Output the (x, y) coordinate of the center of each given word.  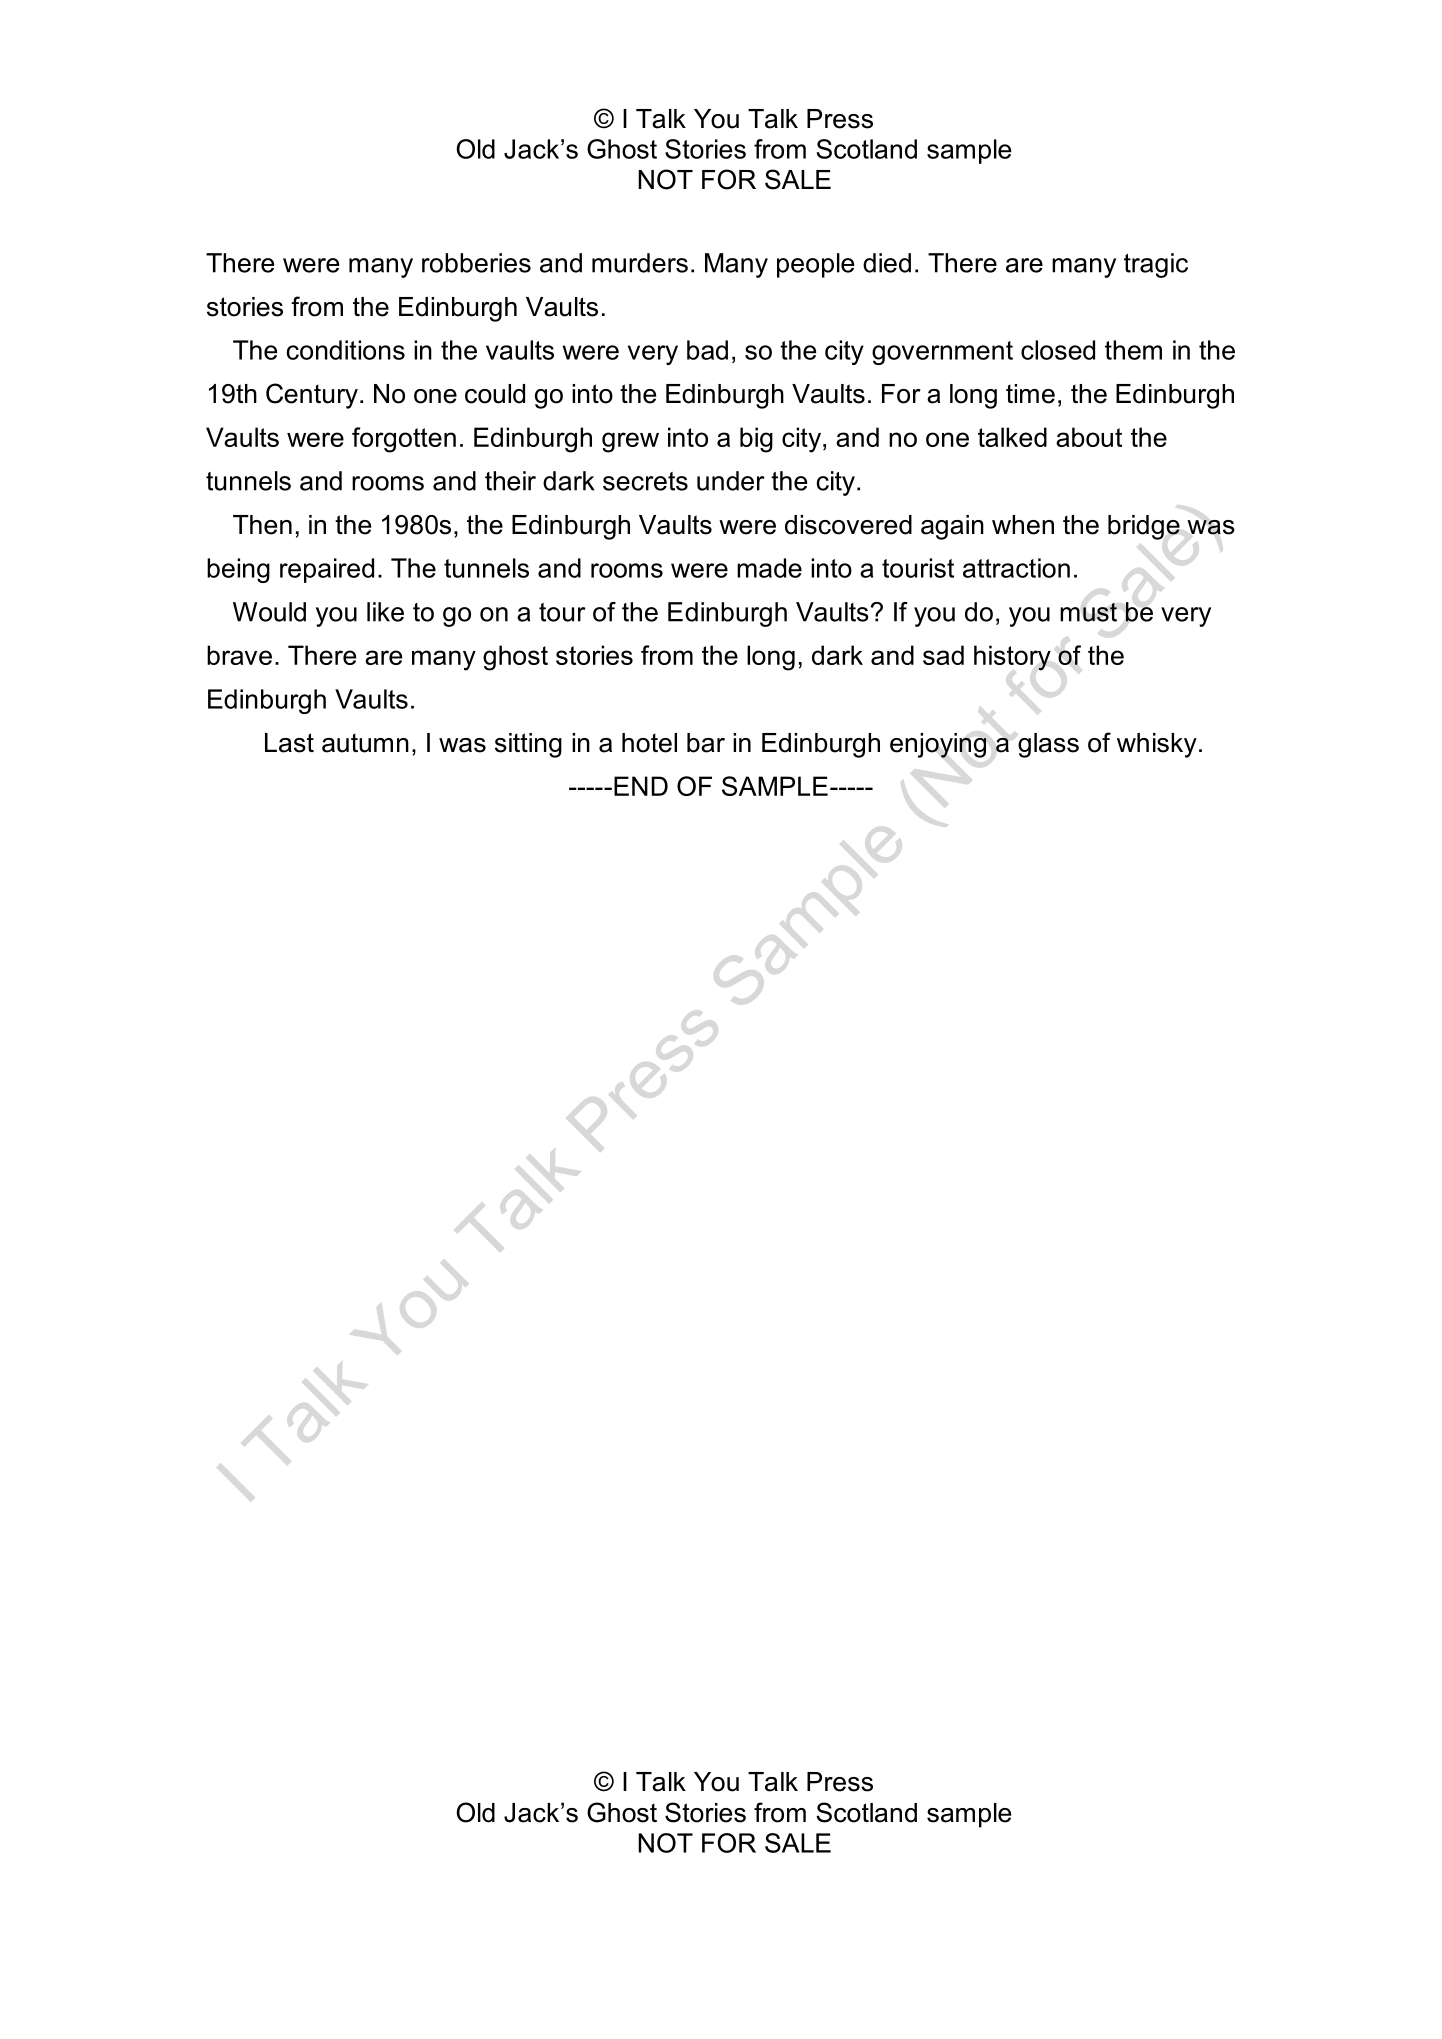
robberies (476, 263)
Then (262, 525)
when (1023, 525)
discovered (848, 525)
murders (640, 263)
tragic (1156, 265)
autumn (365, 743)
